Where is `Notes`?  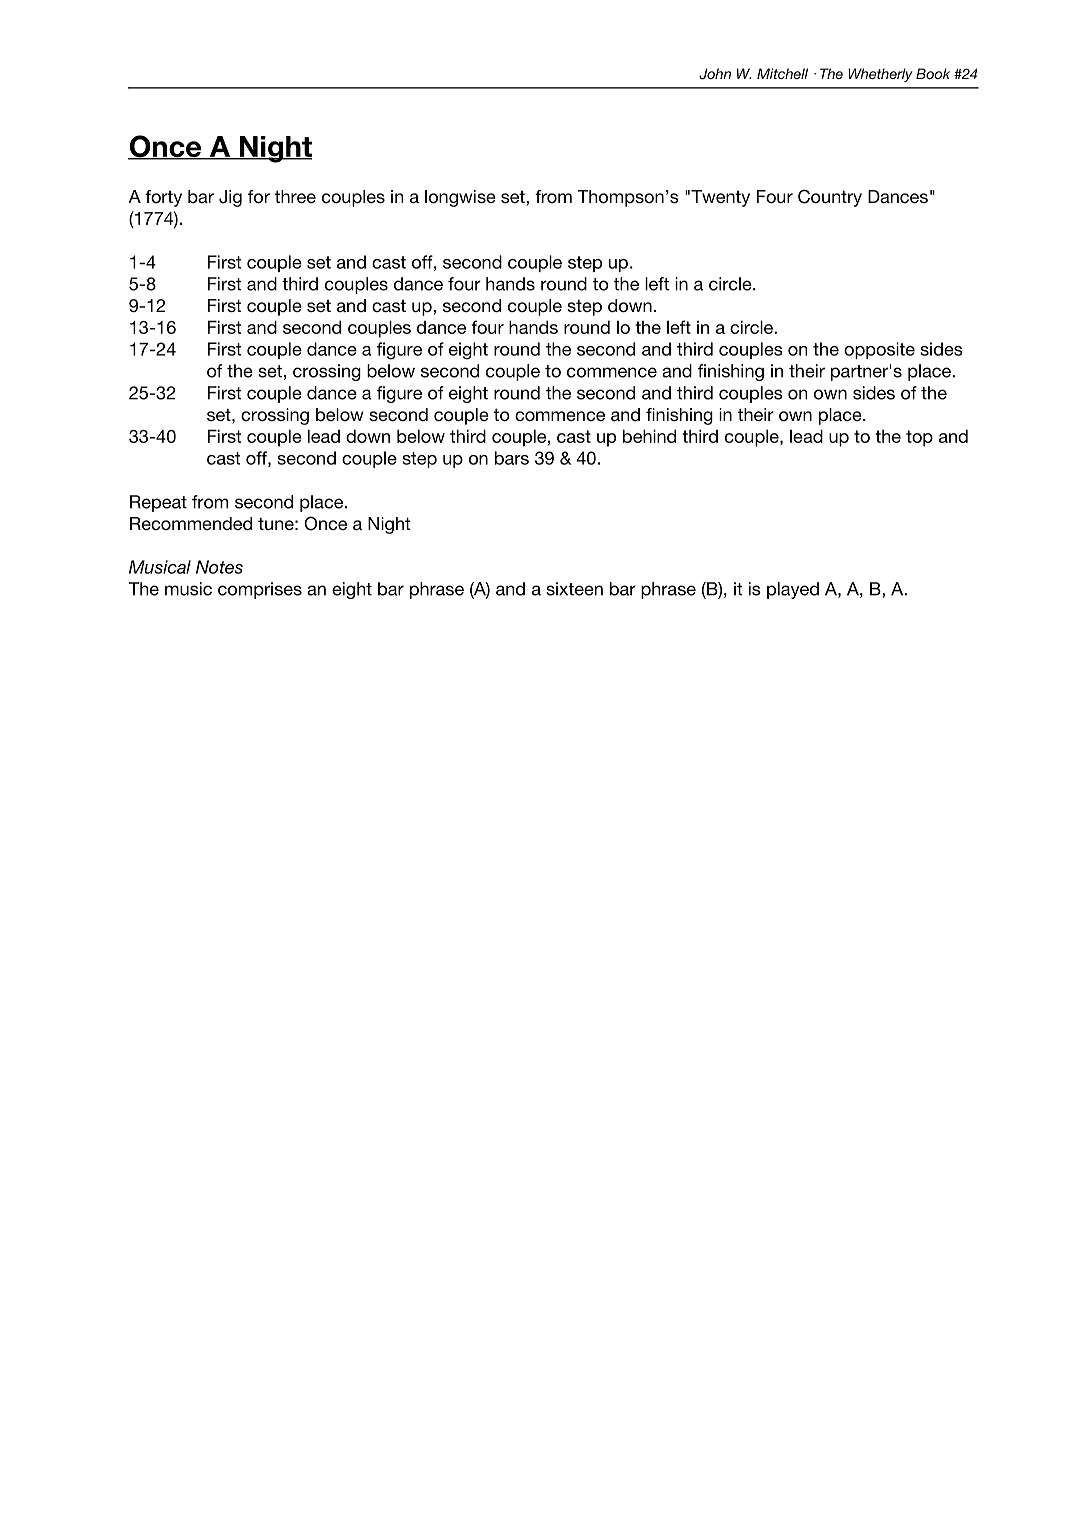
Notes is located at coordinates (219, 567).
